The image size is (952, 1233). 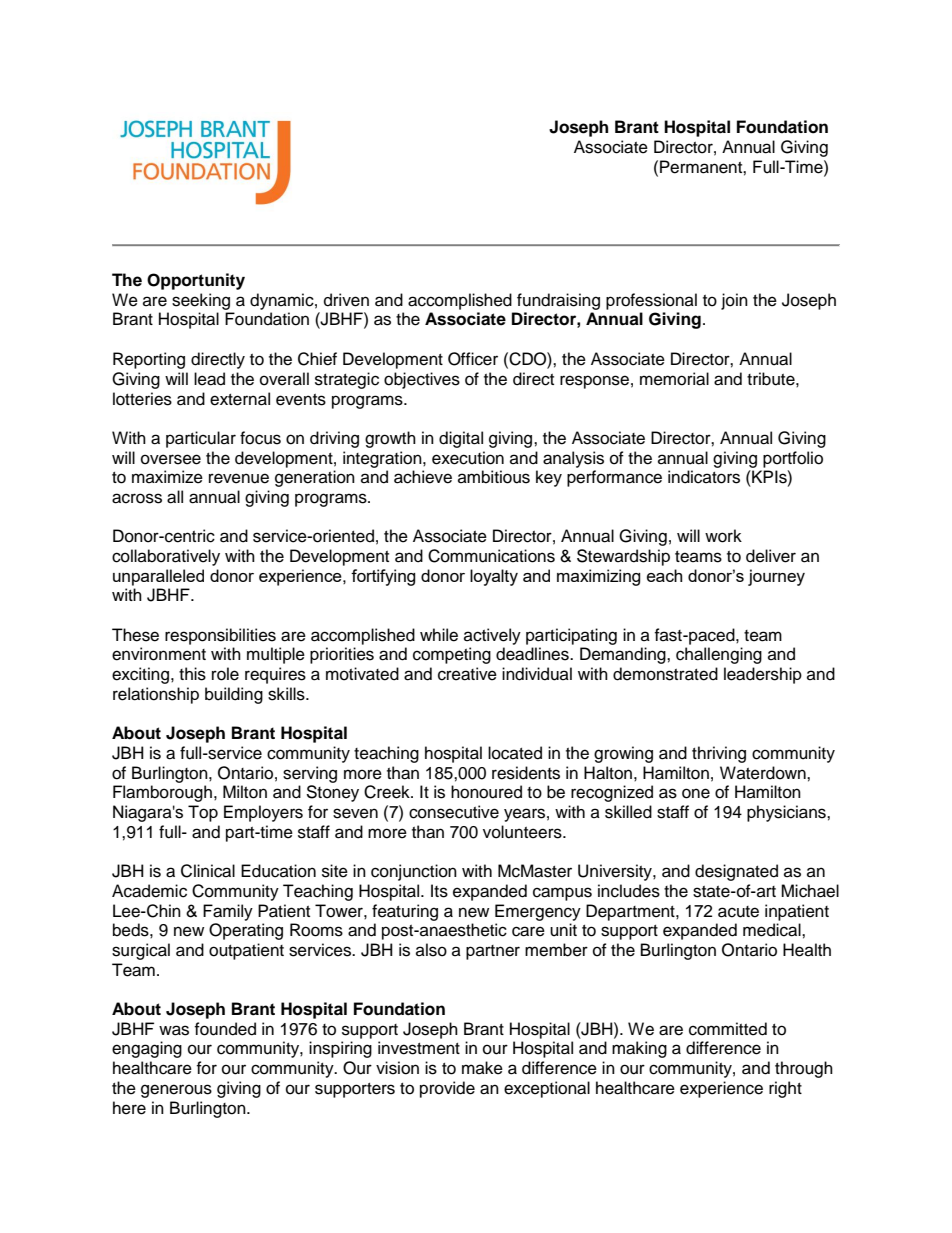 What do you see at coordinates (734, 301) in the document?
I see `join` at bounding box center [734, 301].
